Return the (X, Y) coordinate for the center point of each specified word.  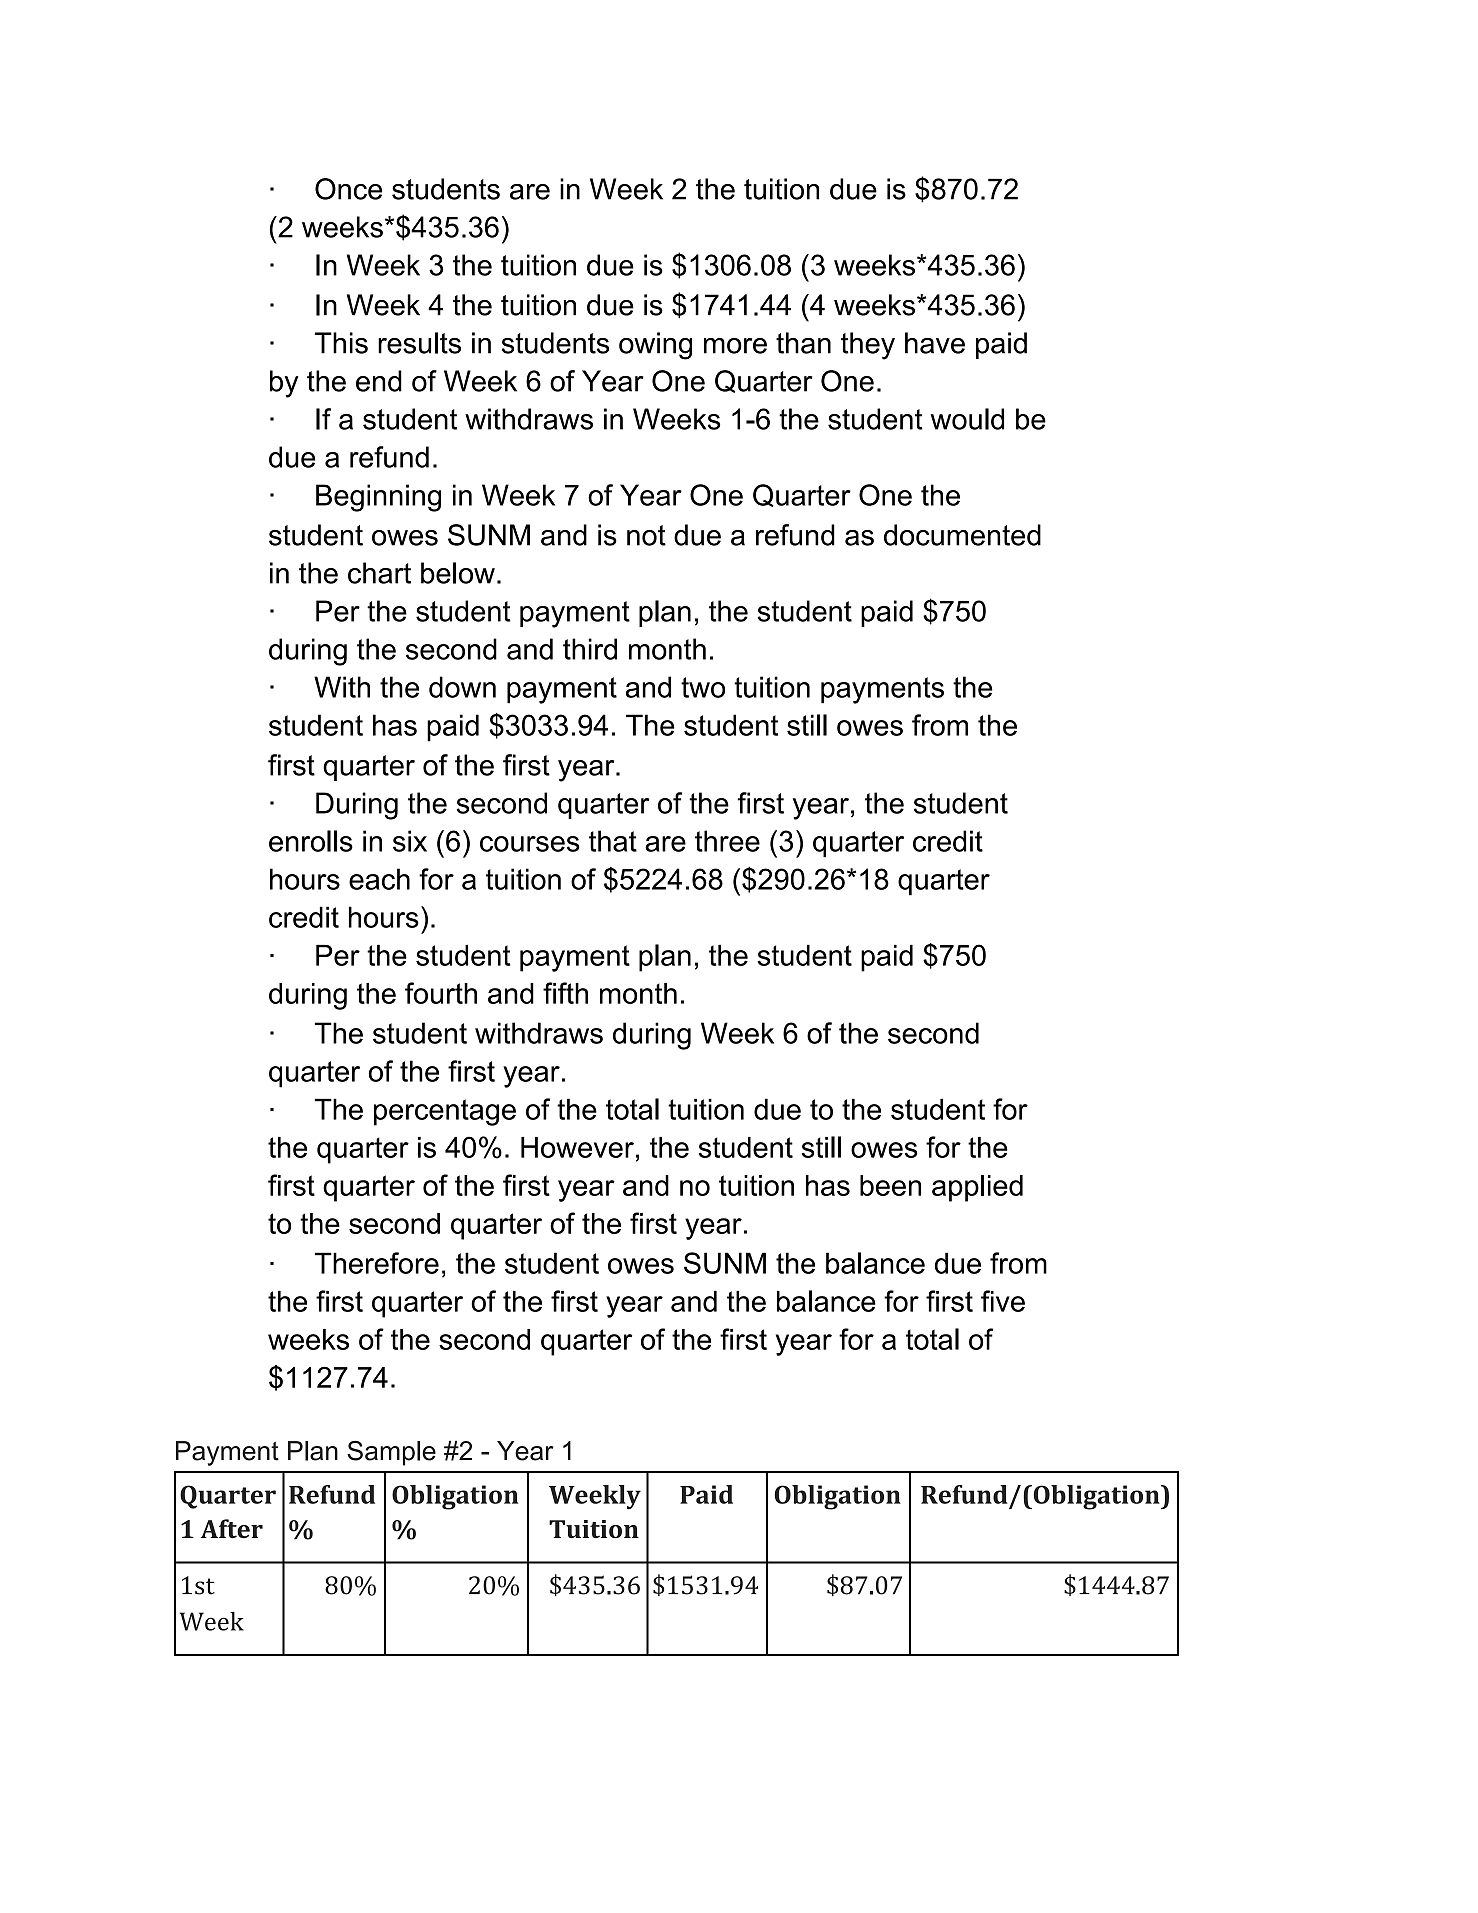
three (727, 841)
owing (655, 346)
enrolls (311, 841)
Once (348, 189)
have (935, 343)
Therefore (377, 1263)
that (613, 841)
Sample (391, 1453)
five (1003, 1301)
